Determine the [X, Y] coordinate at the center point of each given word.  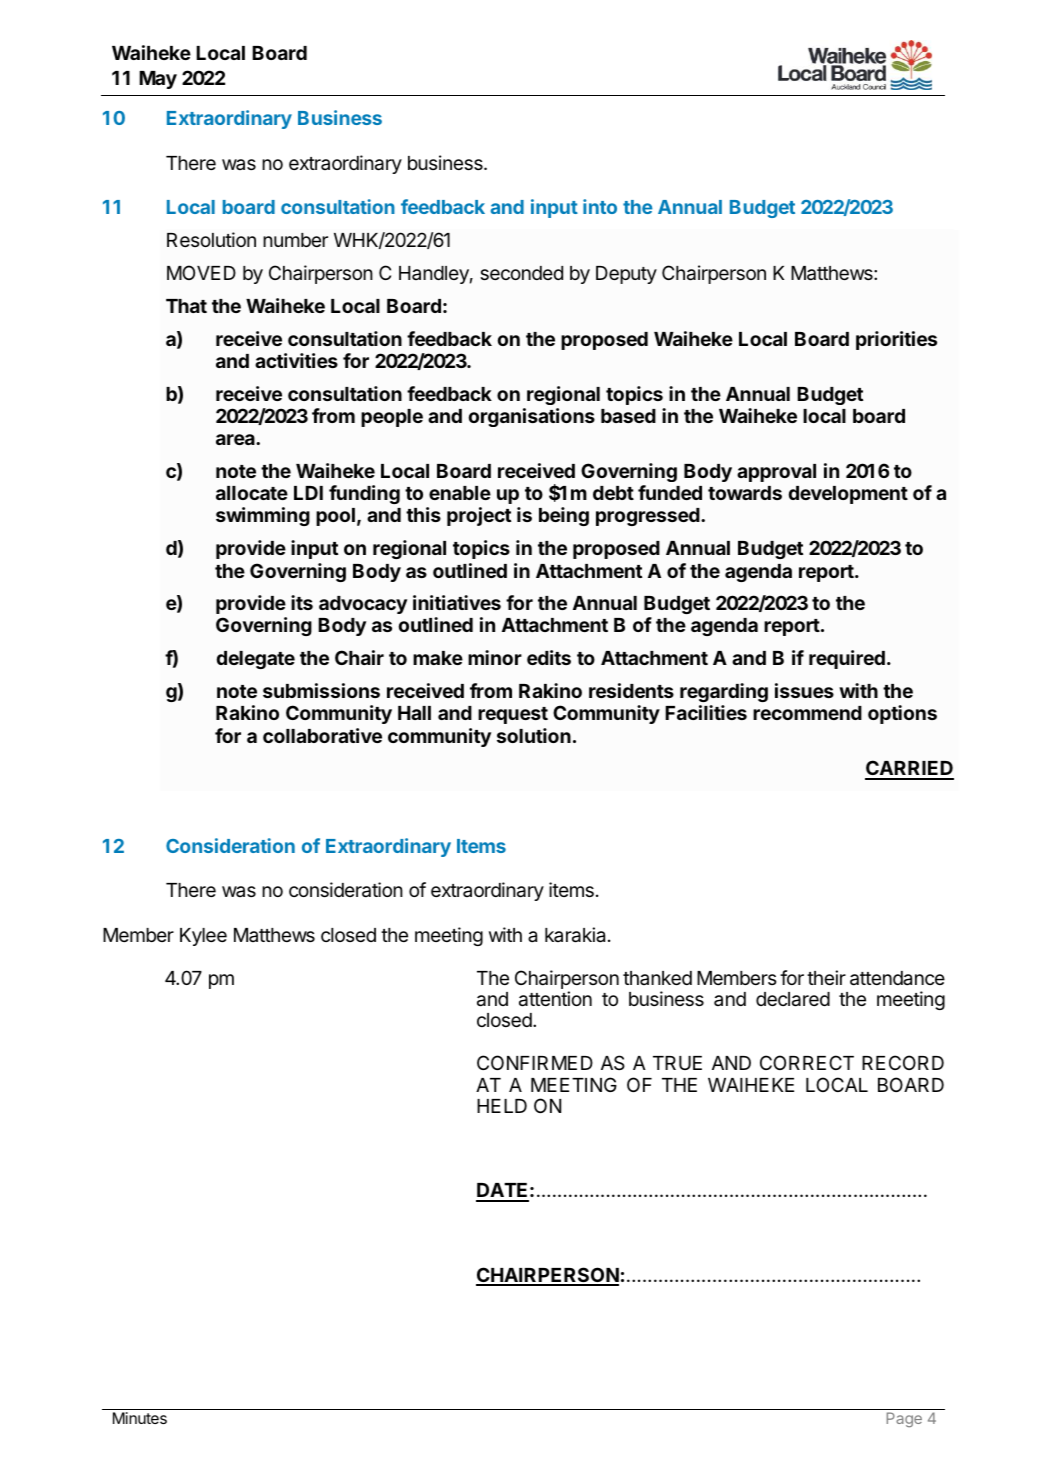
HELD [502, 1106]
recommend [807, 713]
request [513, 715]
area [236, 439]
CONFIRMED [535, 1062]
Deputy [626, 275]
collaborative [322, 735]
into [600, 206]
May [158, 80]
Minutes [140, 1418]
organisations [532, 417]
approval [776, 473]
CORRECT [807, 1062]
